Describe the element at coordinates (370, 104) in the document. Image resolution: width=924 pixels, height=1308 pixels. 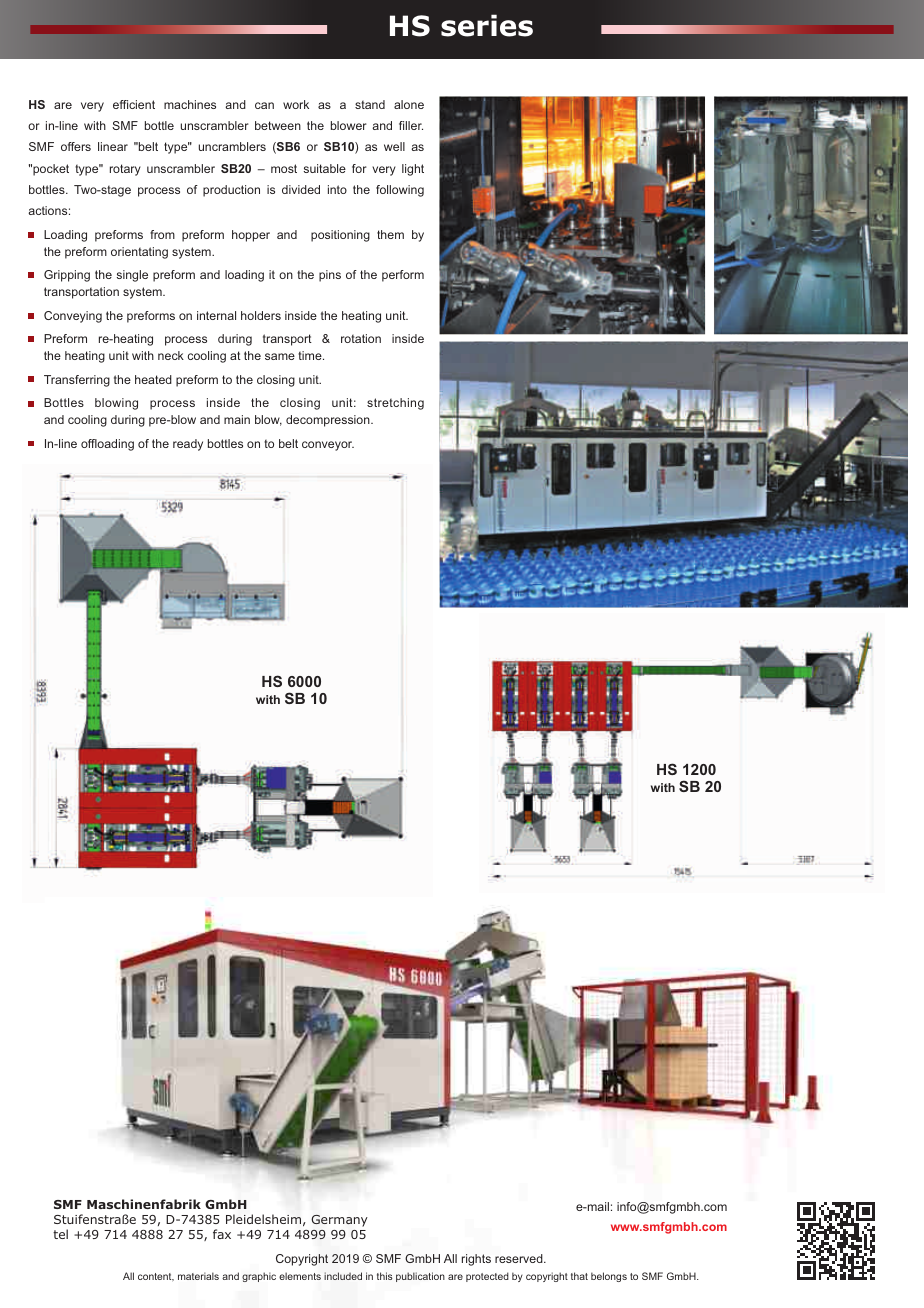
I see `stand` at that location.
